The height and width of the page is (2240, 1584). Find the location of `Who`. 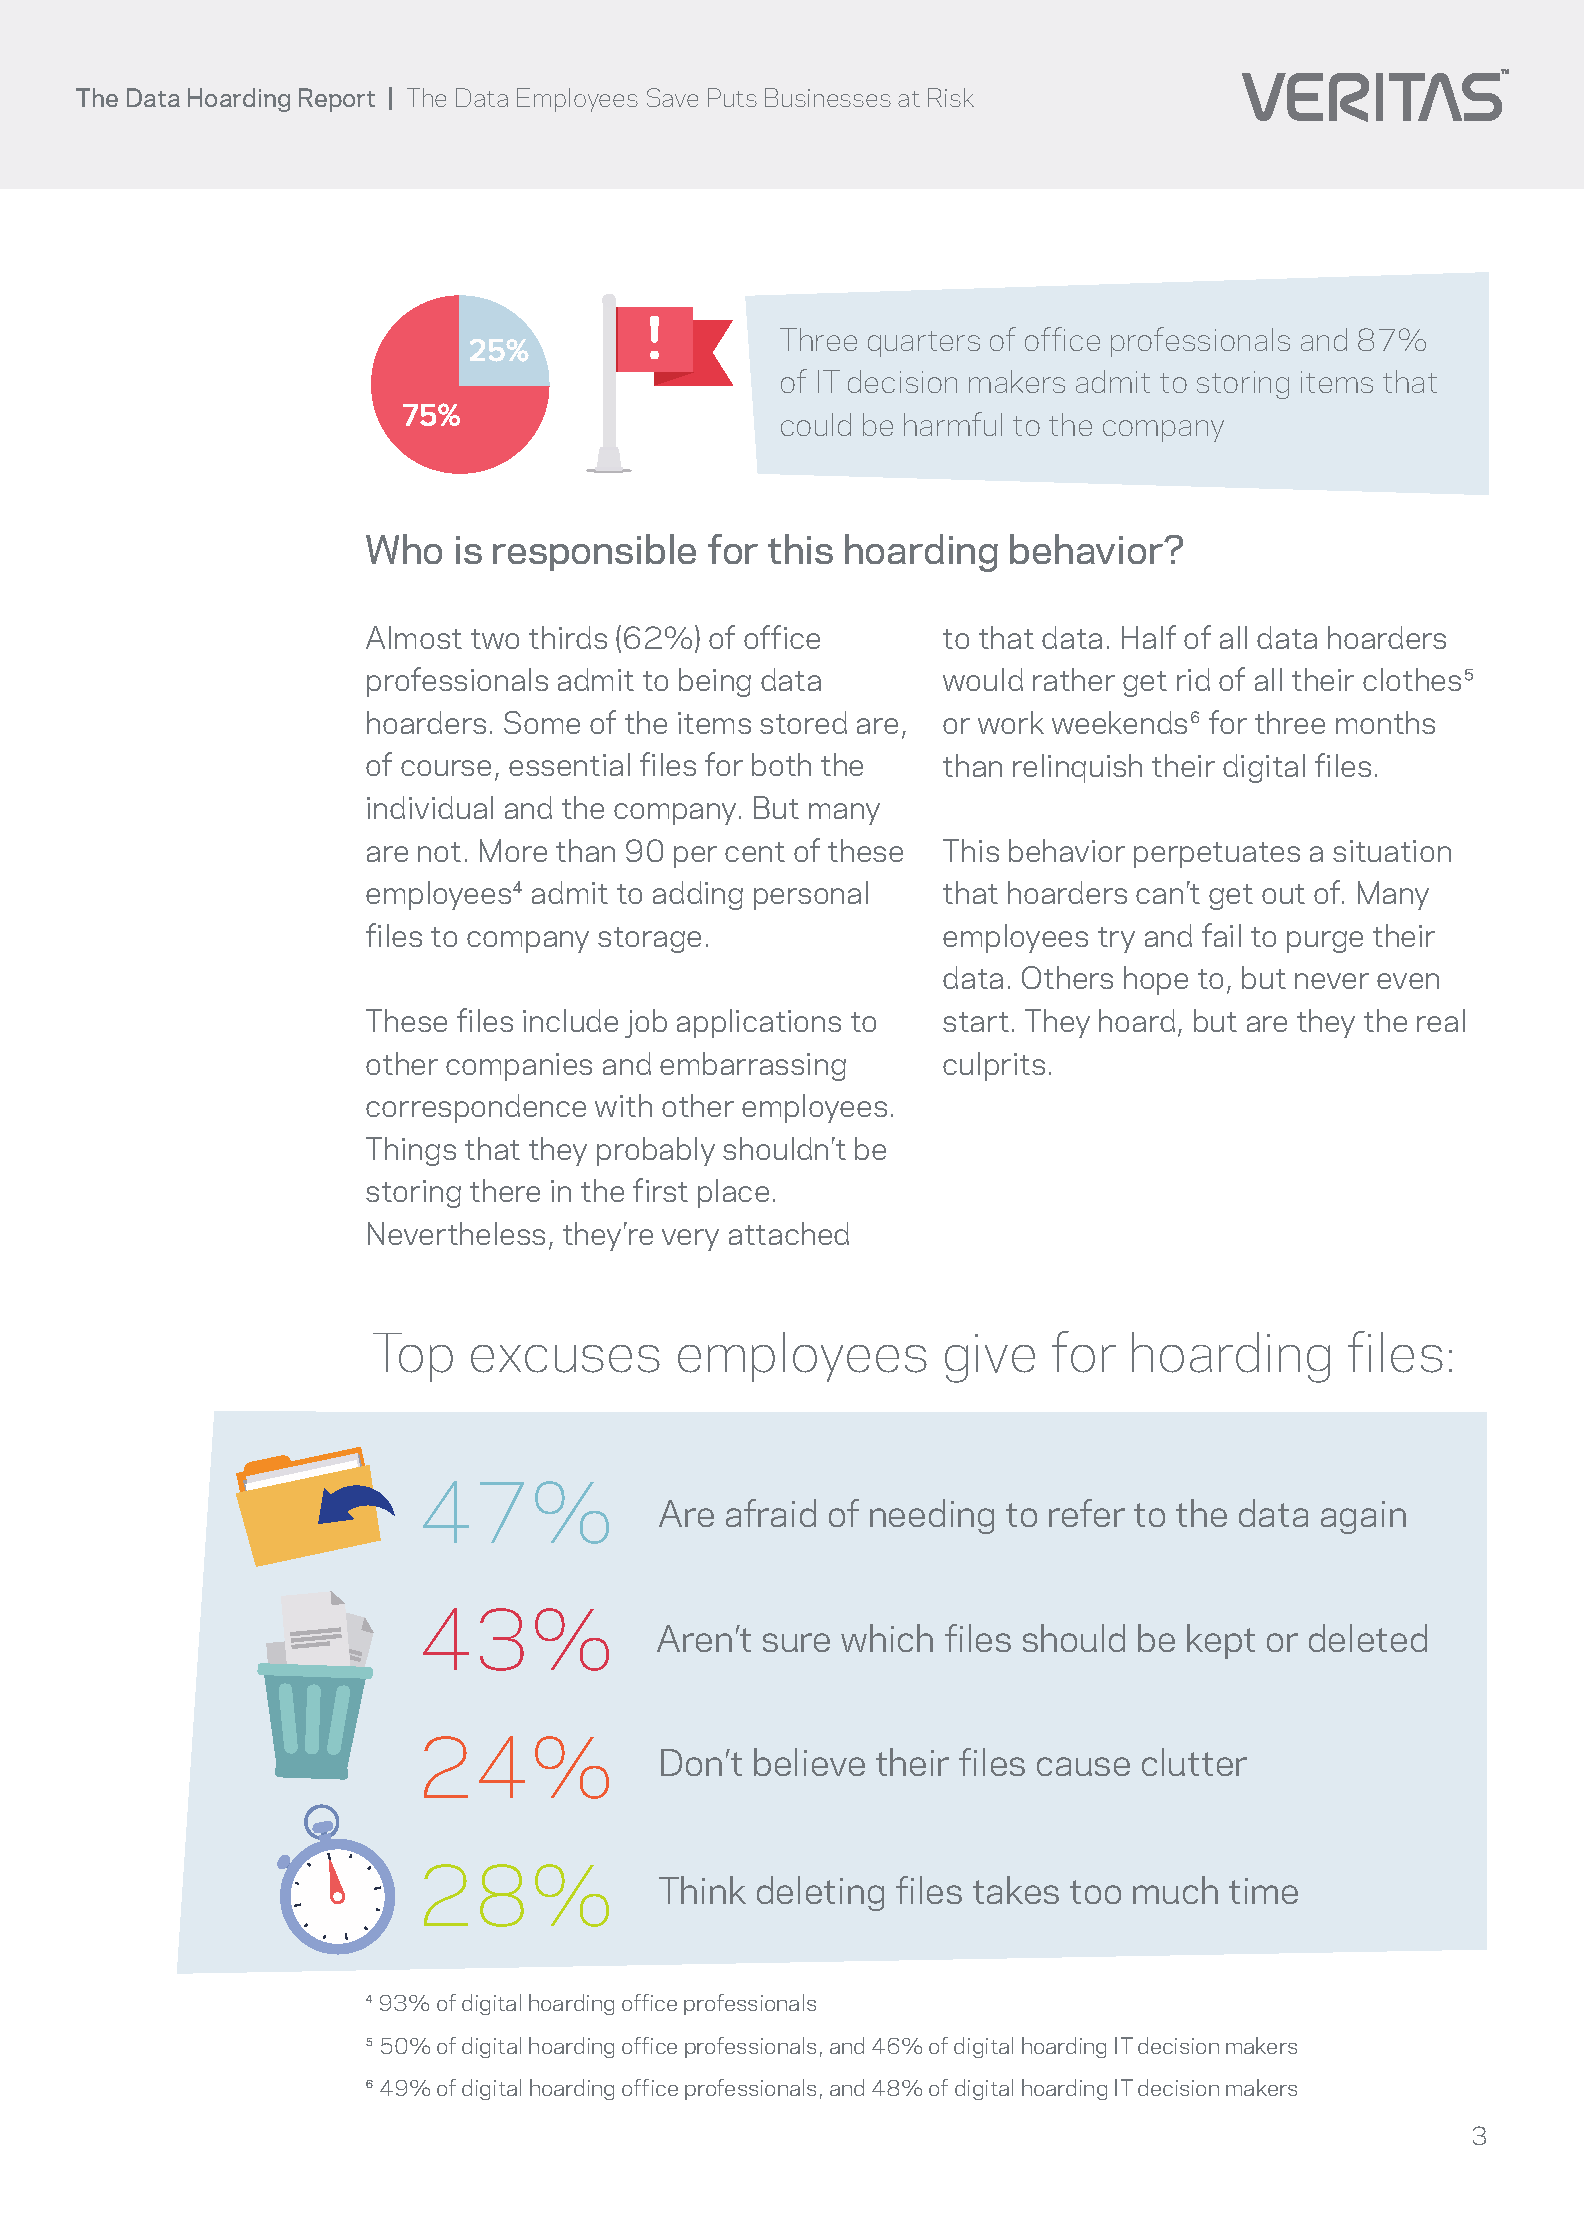

Who is located at coordinates (404, 549).
